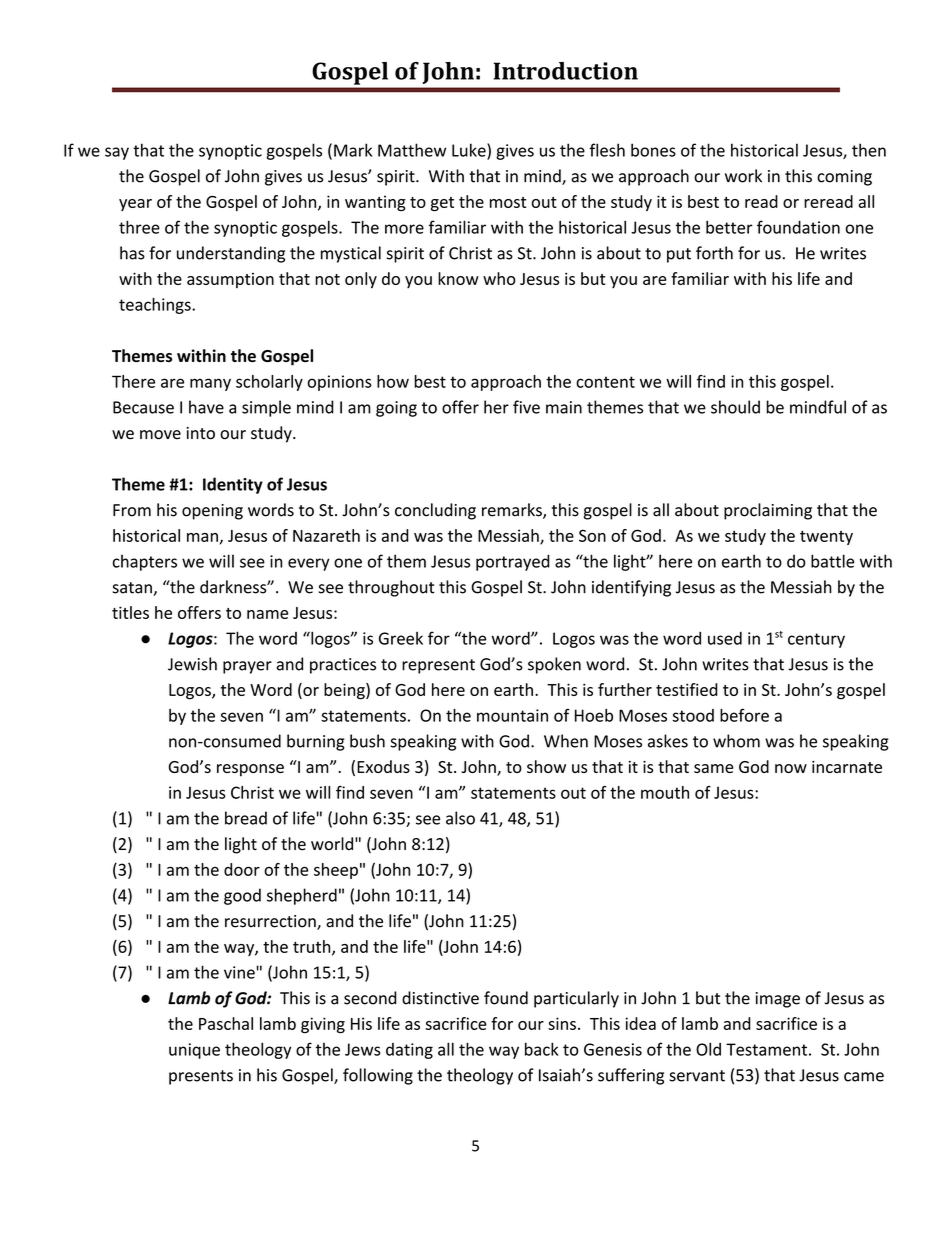 This page has height=1233, width=952. Describe the element at coordinates (156, 306) in the page. I see `teachings` at that location.
